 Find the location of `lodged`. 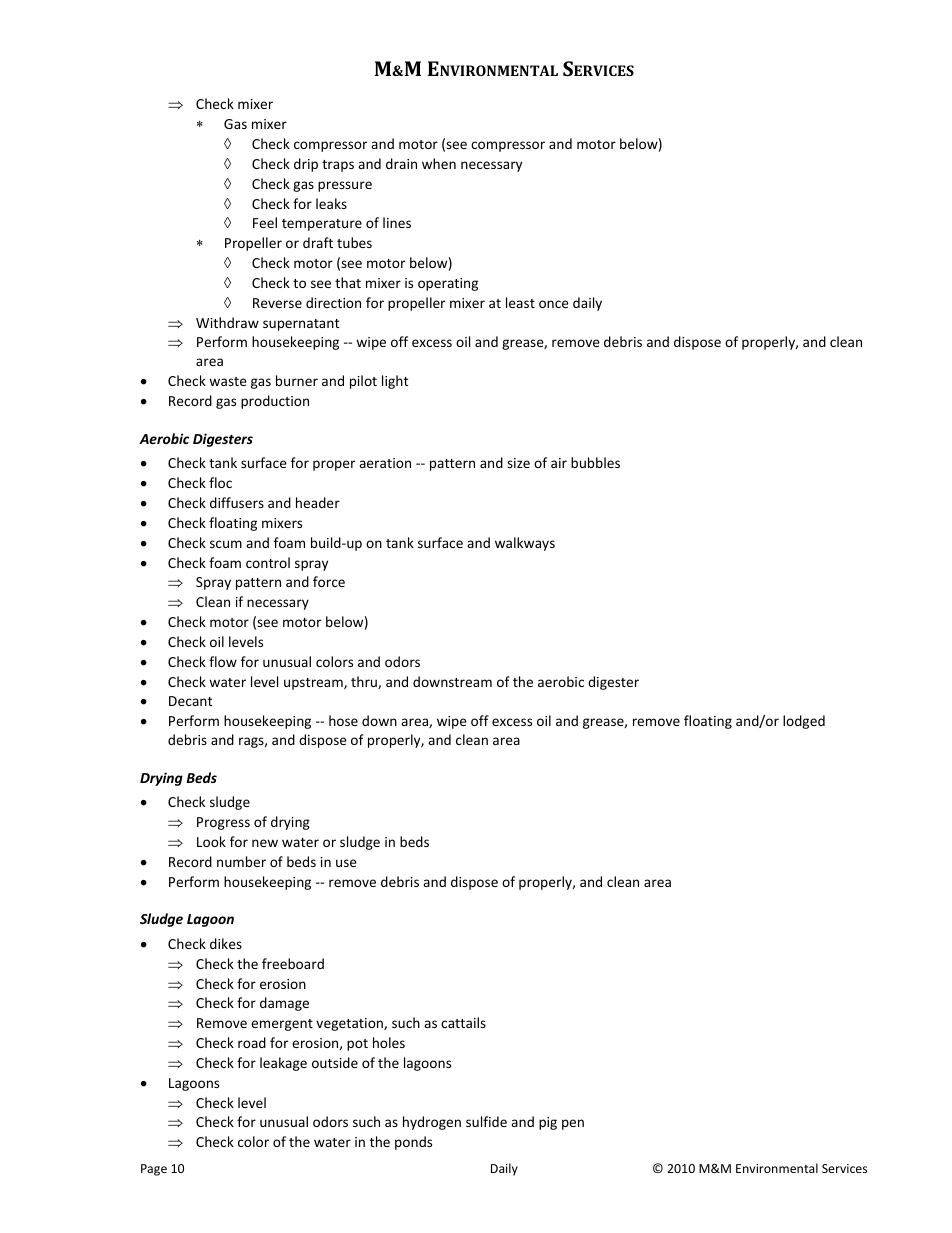

lodged is located at coordinates (804, 722).
